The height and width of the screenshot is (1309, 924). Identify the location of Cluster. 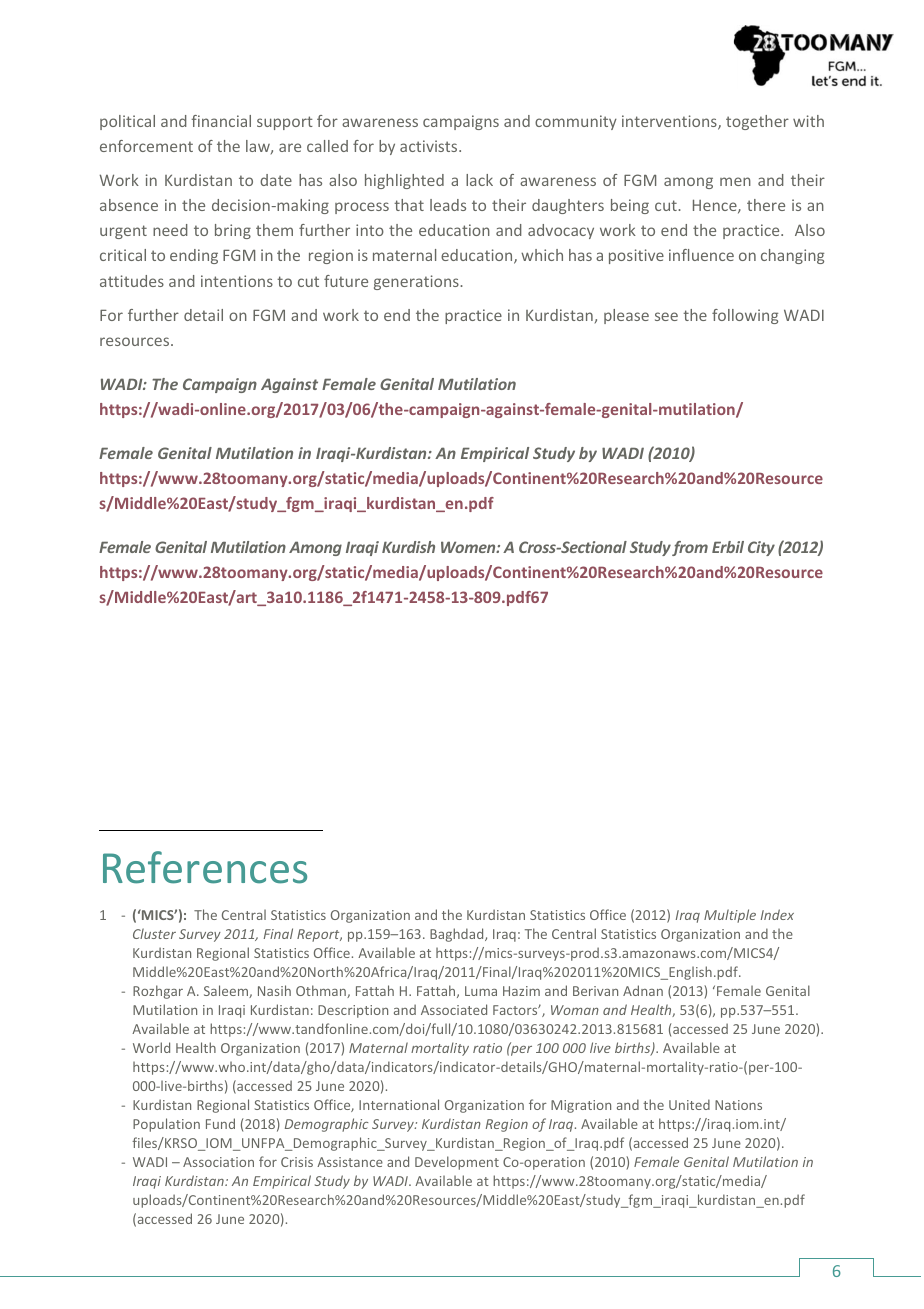
(154, 933).
